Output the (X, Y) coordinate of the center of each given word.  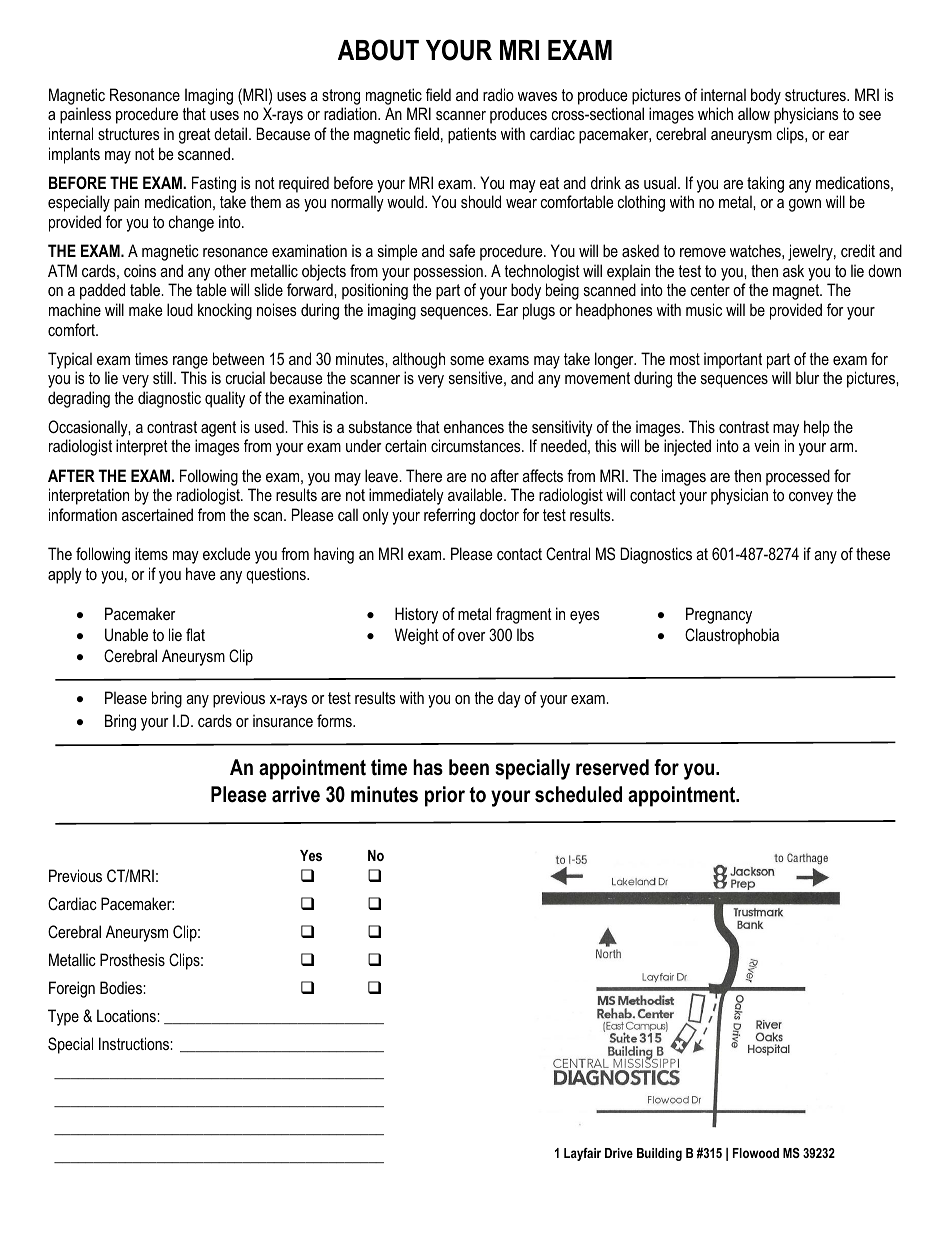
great (195, 136)
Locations (127, 1015)
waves (537, 96)
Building (659, 1154)
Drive (619, 1153)
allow (754, 113)
